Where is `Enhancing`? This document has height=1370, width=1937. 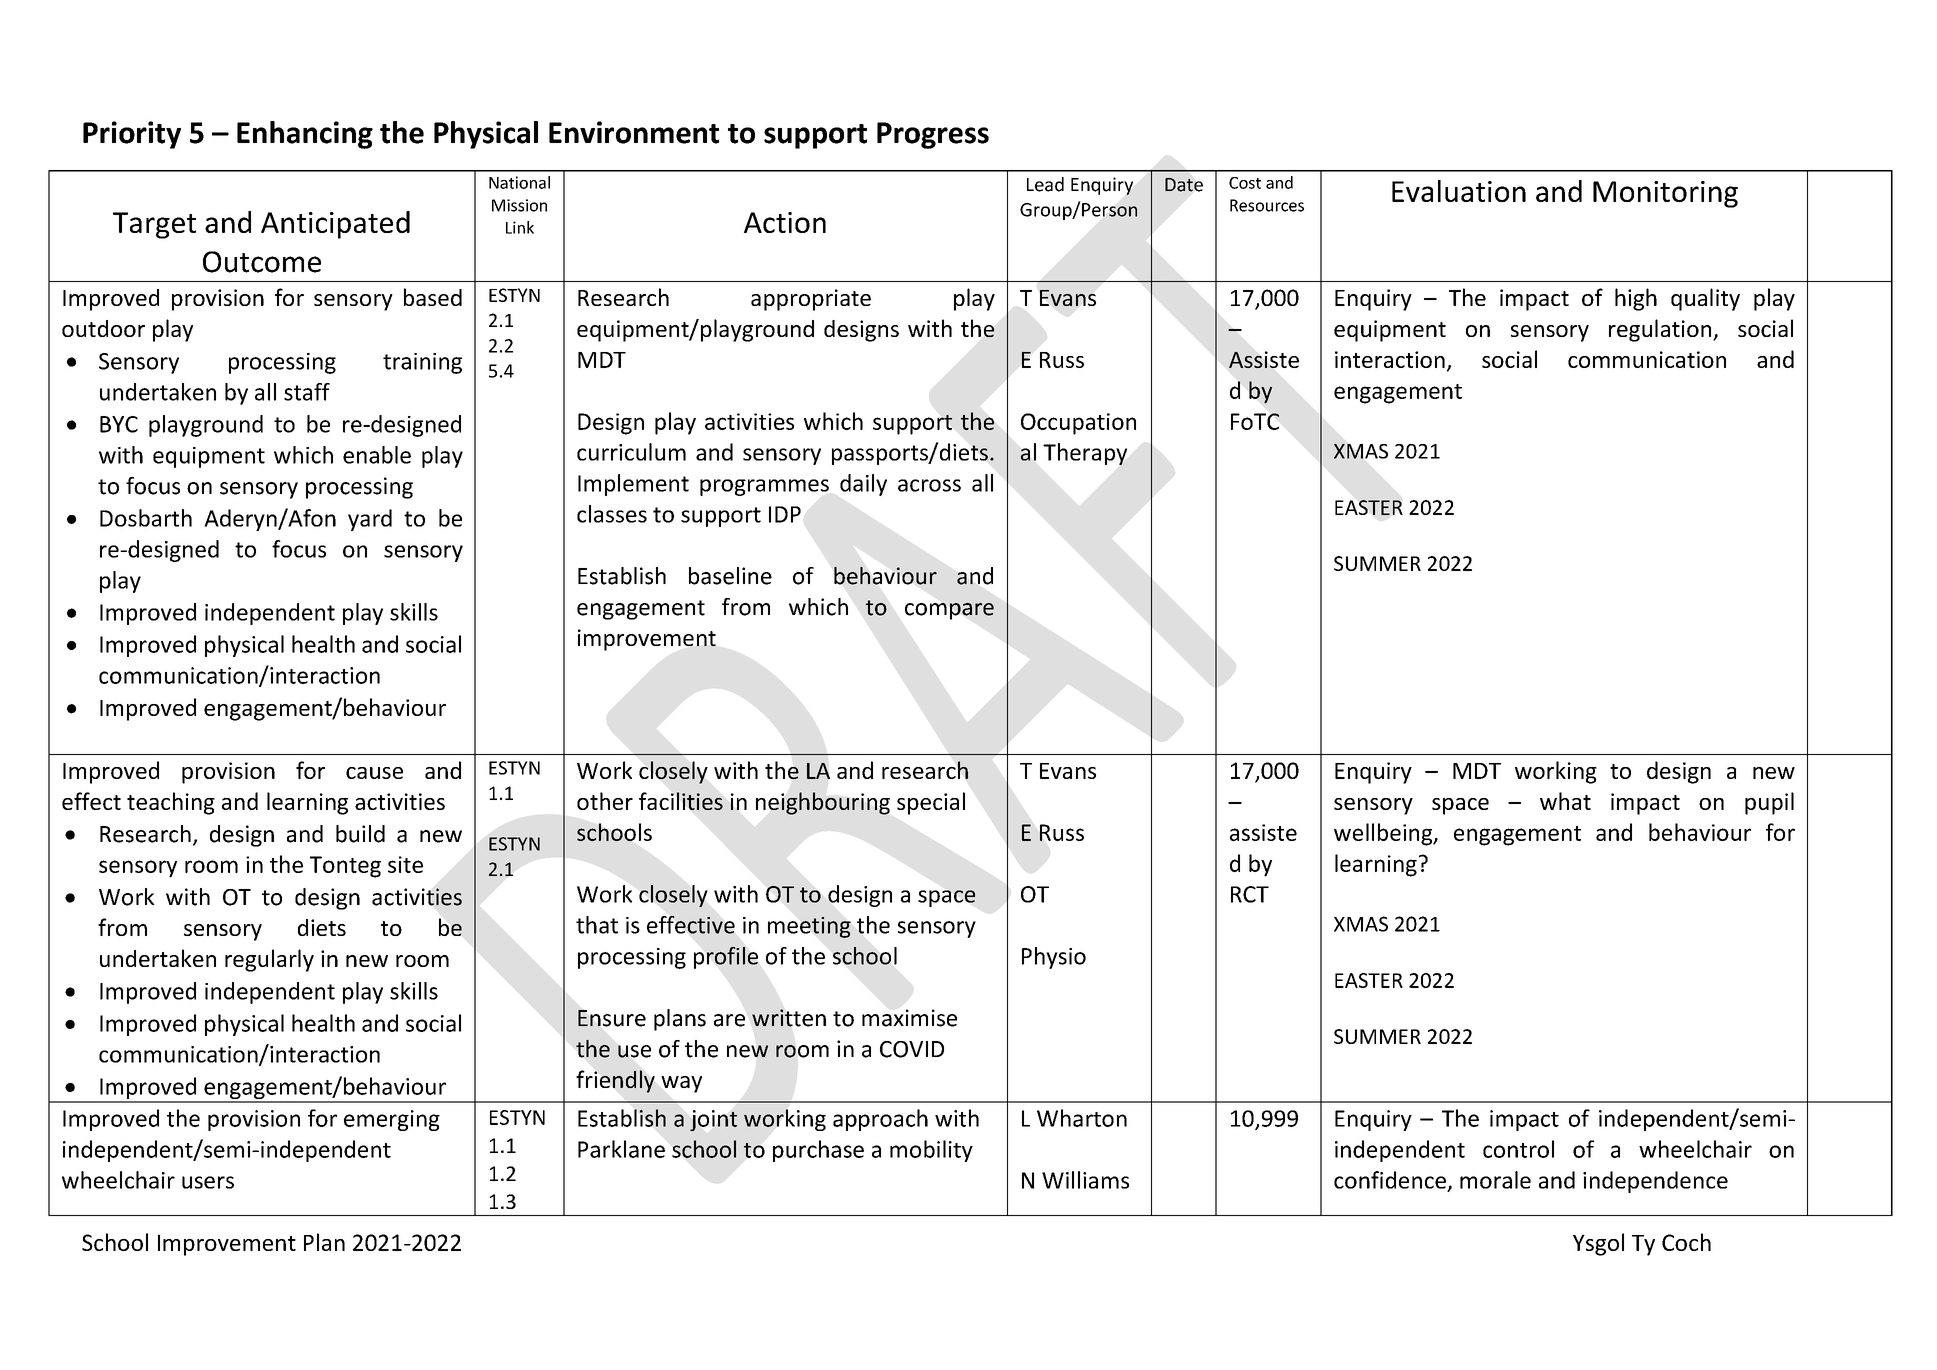 Enhancing is located at coordinates (305, 135).
